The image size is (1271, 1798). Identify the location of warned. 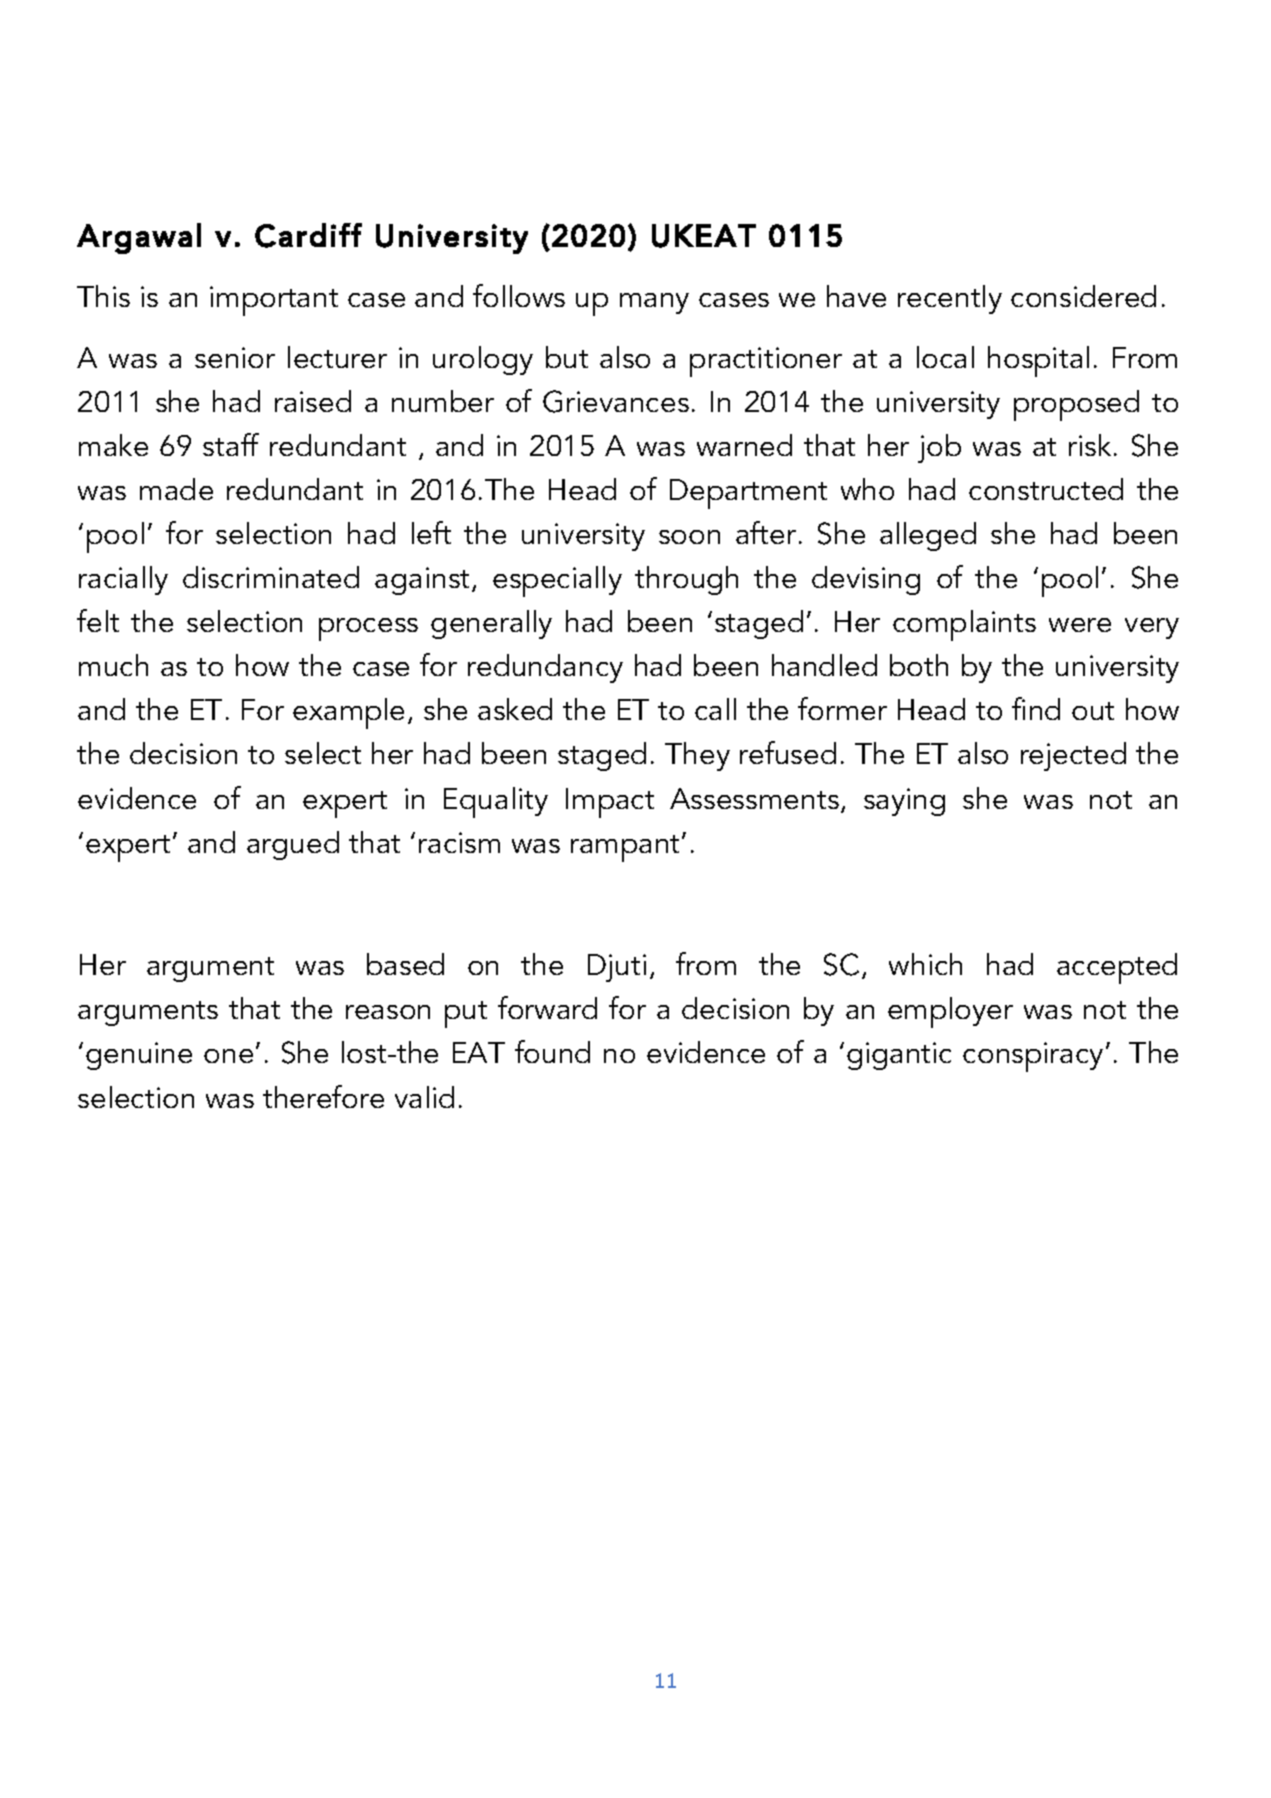
(744, 445).
